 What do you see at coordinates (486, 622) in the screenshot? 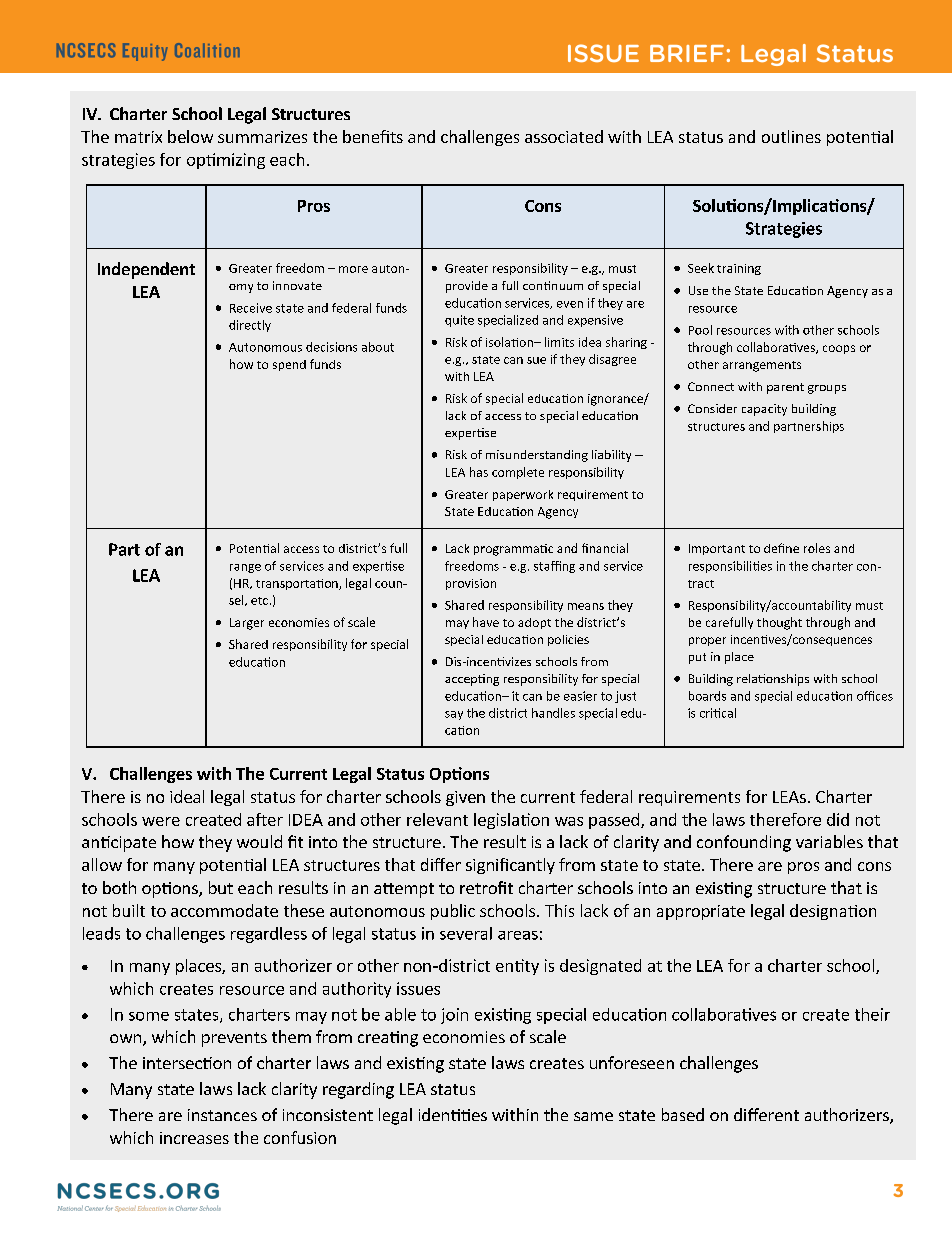
I see `have` at bounding box center [486, 622].
